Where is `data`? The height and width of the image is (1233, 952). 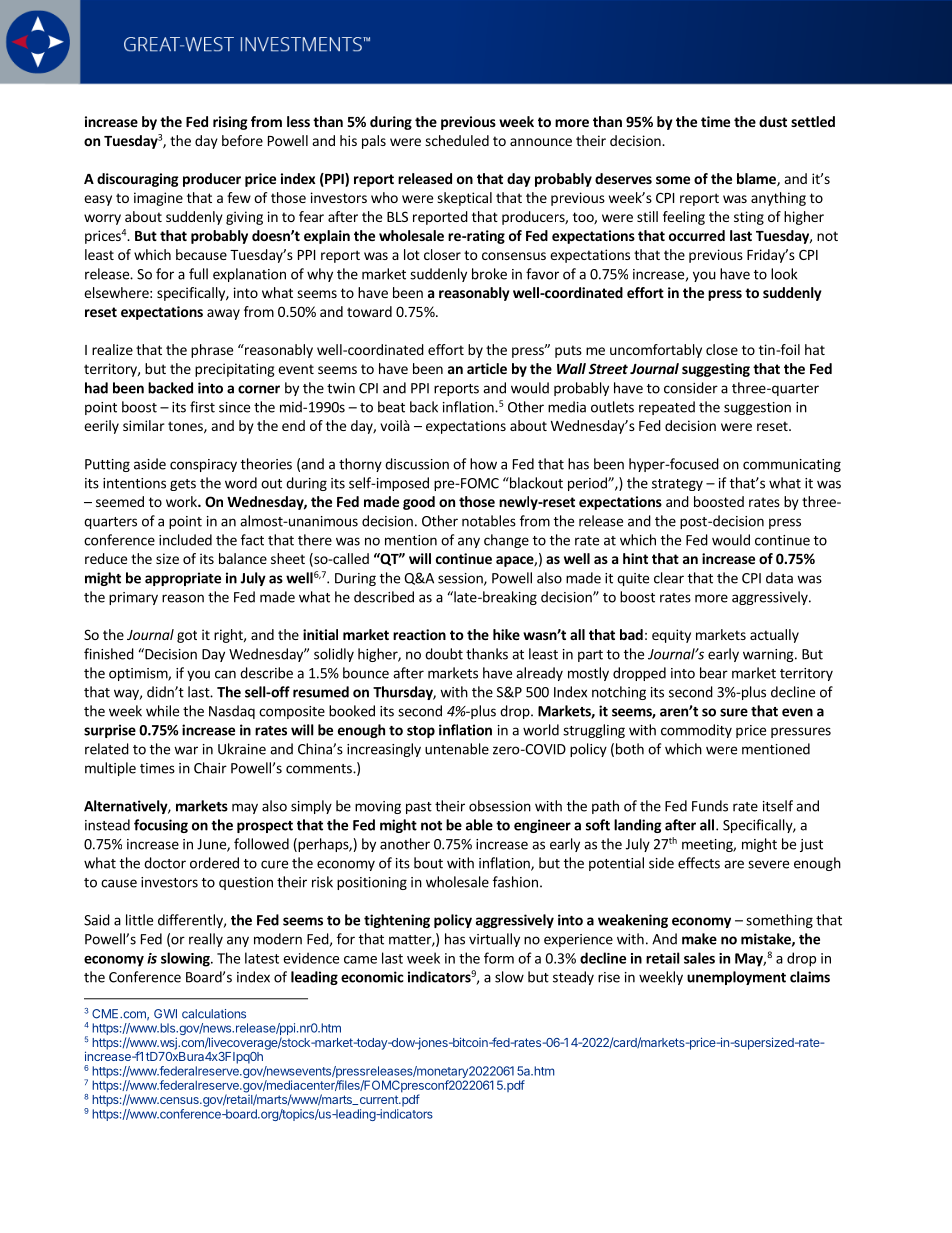
data is located at coordinates (779, 578).
